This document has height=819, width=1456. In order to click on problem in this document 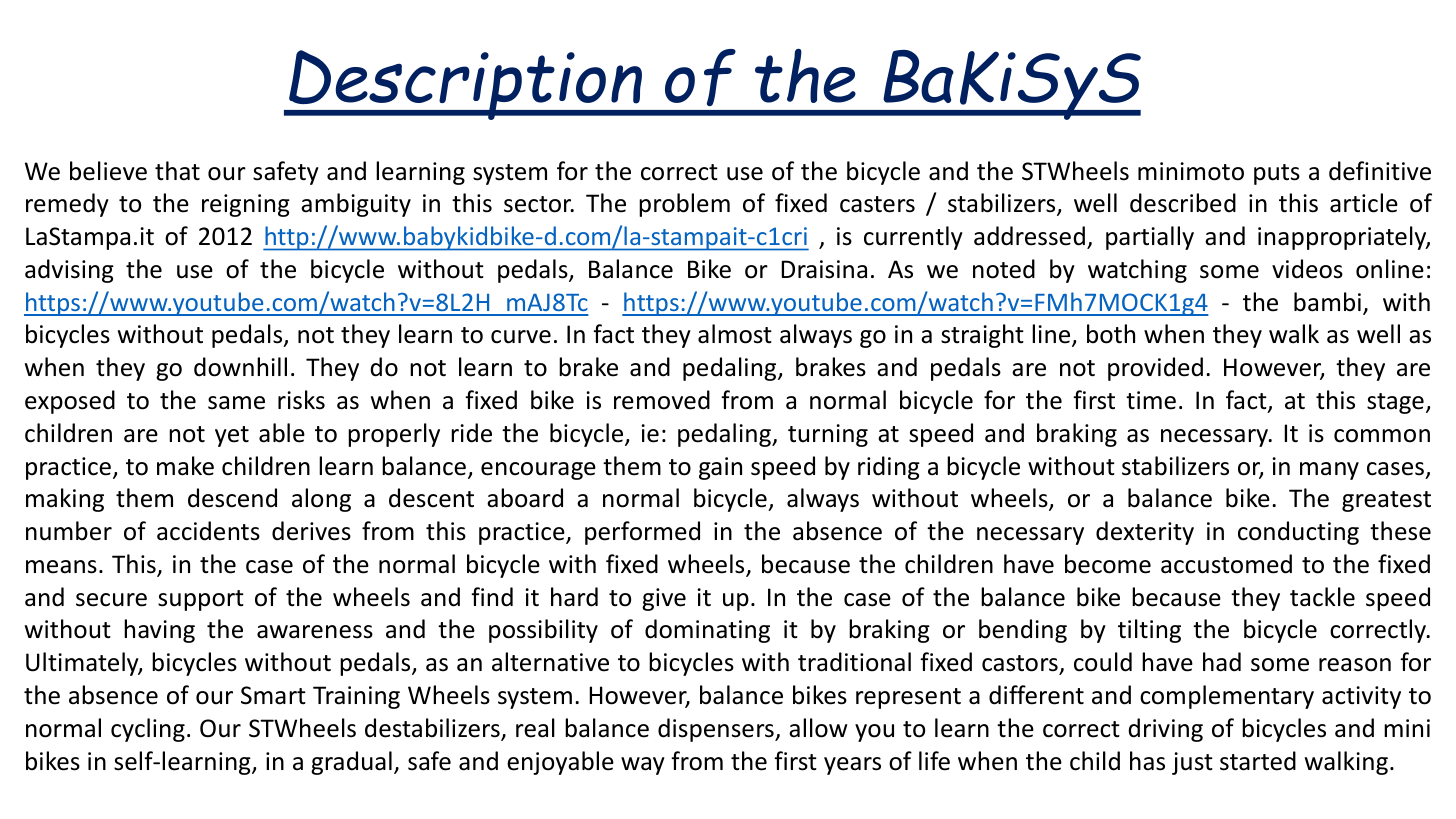, I will do `click(684, 205)`.
